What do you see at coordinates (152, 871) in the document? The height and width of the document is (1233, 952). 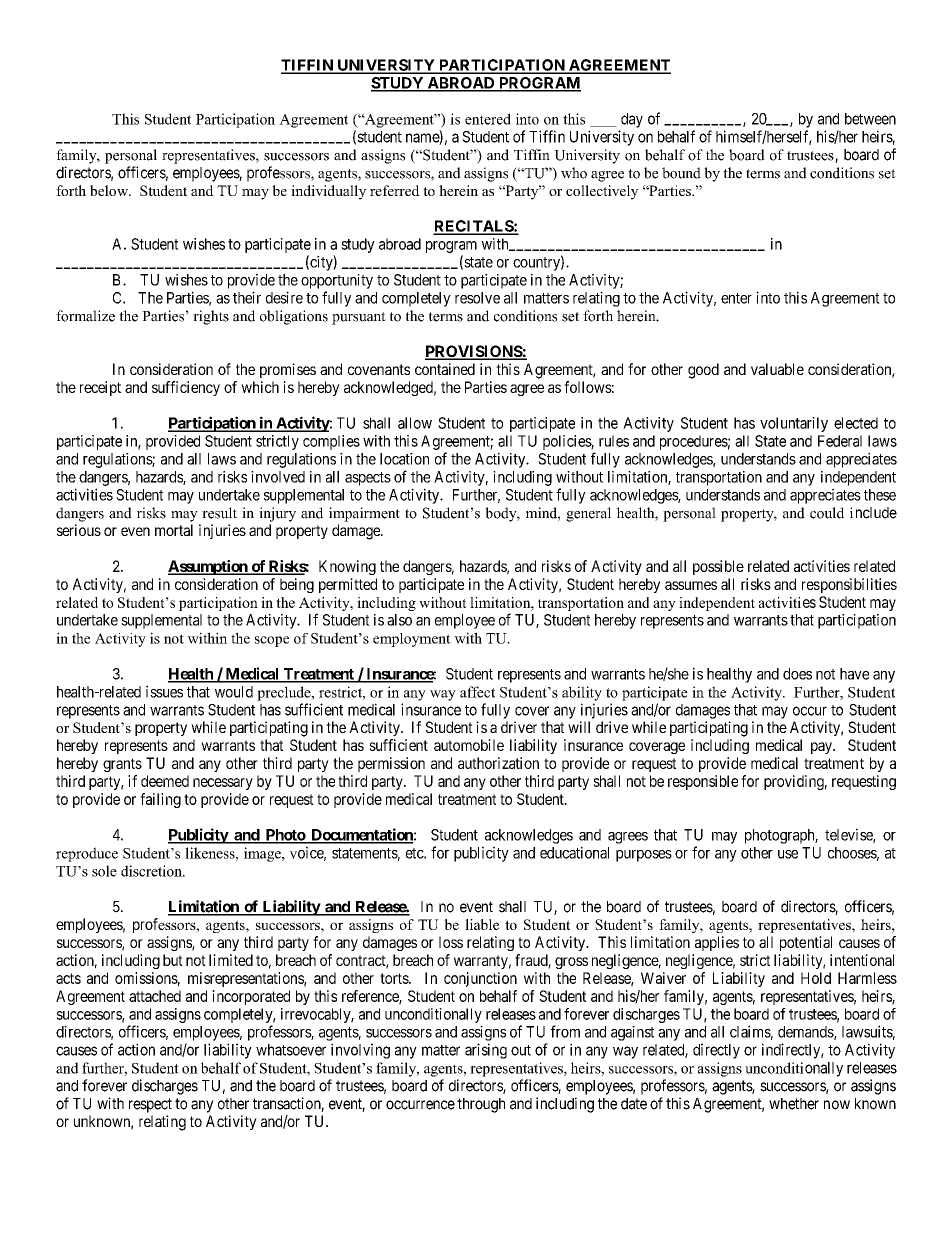 I see `discretion` at bounding box center [152, 871].
